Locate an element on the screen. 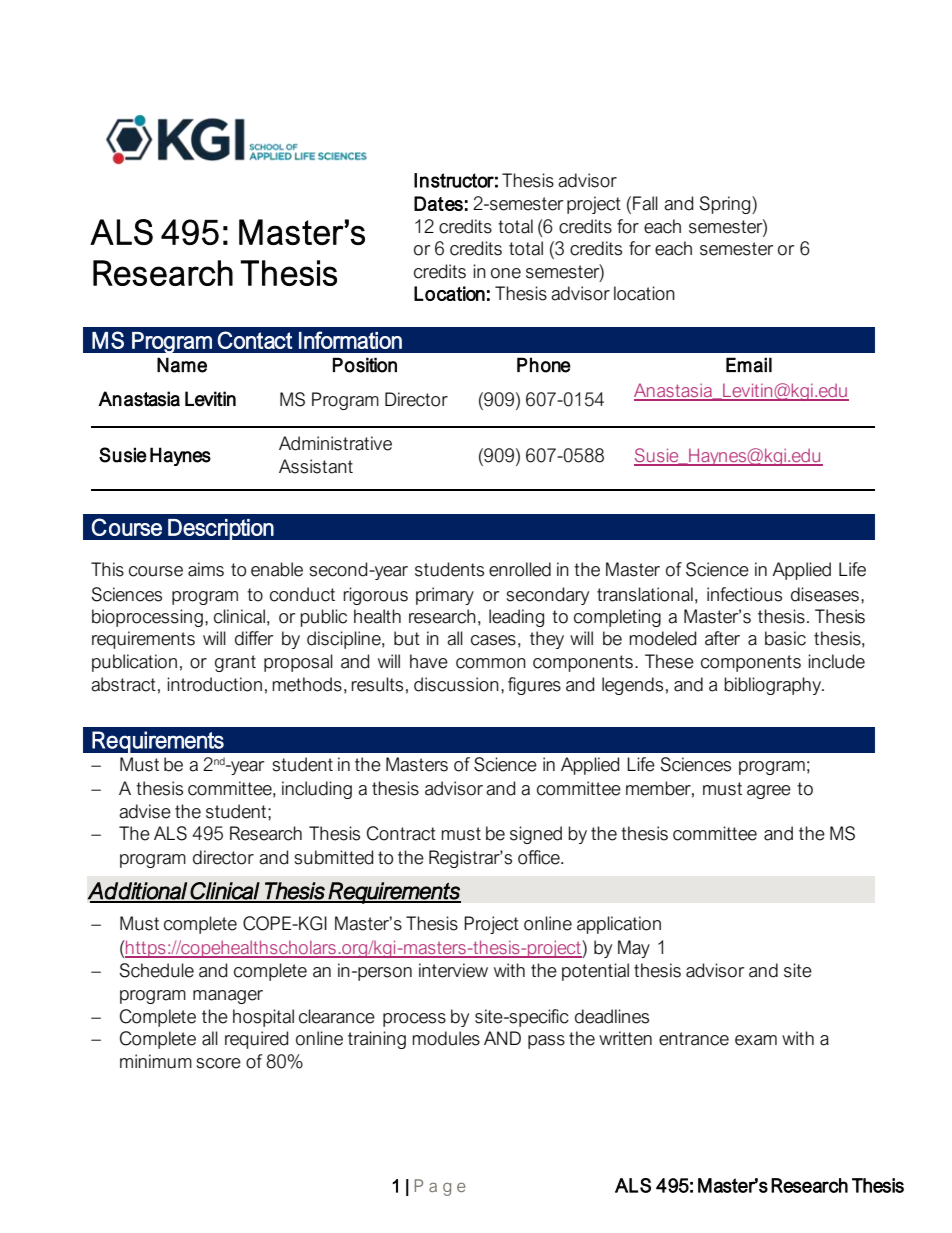 The width and height of the screenshot is (952, 1233). Dates is located at coordinates (438, 203).
